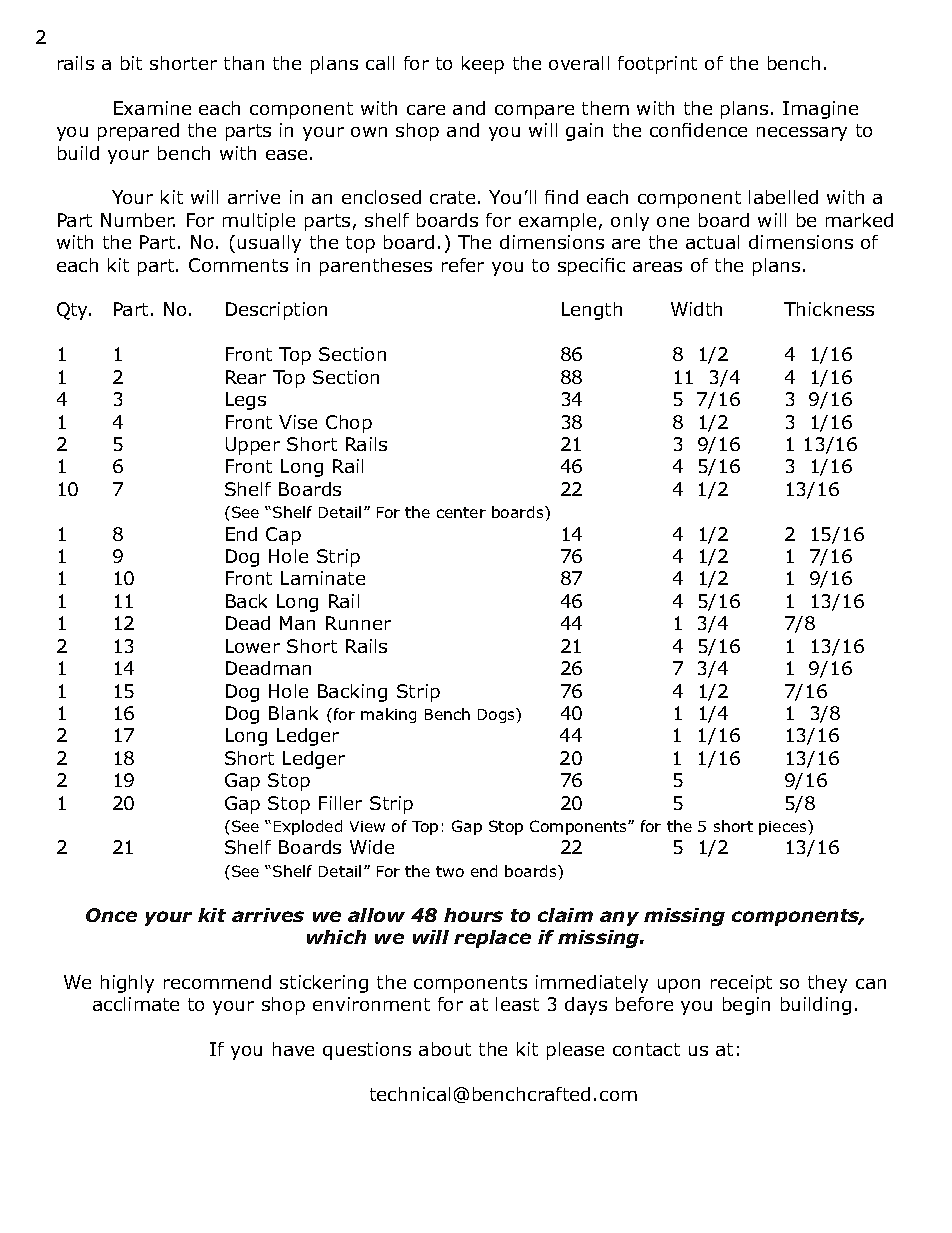 This screenshot has width=952, height=1233. What do you see at coordinates (367, 826) in the screenshot?
I see `View` at bounding box center [367, 826].
